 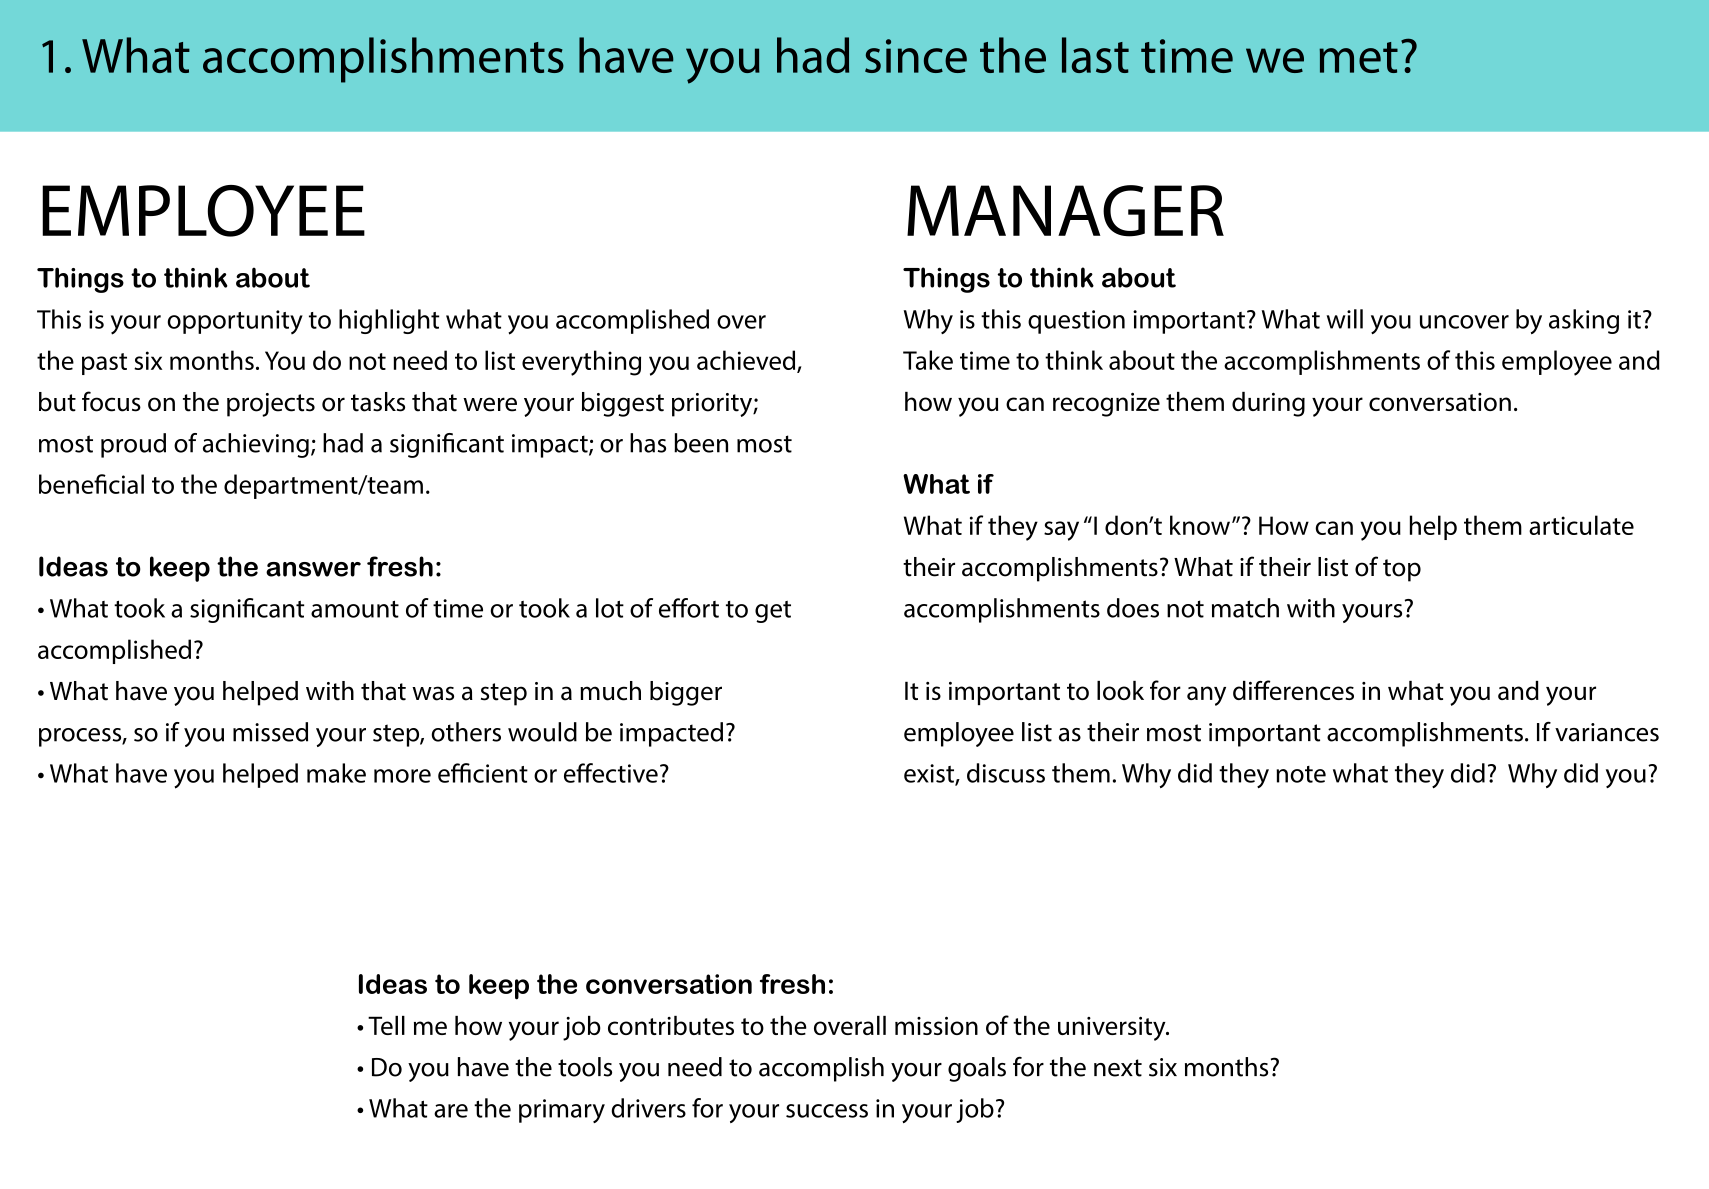 I want to click on top, so click(x=1402, y=570).
